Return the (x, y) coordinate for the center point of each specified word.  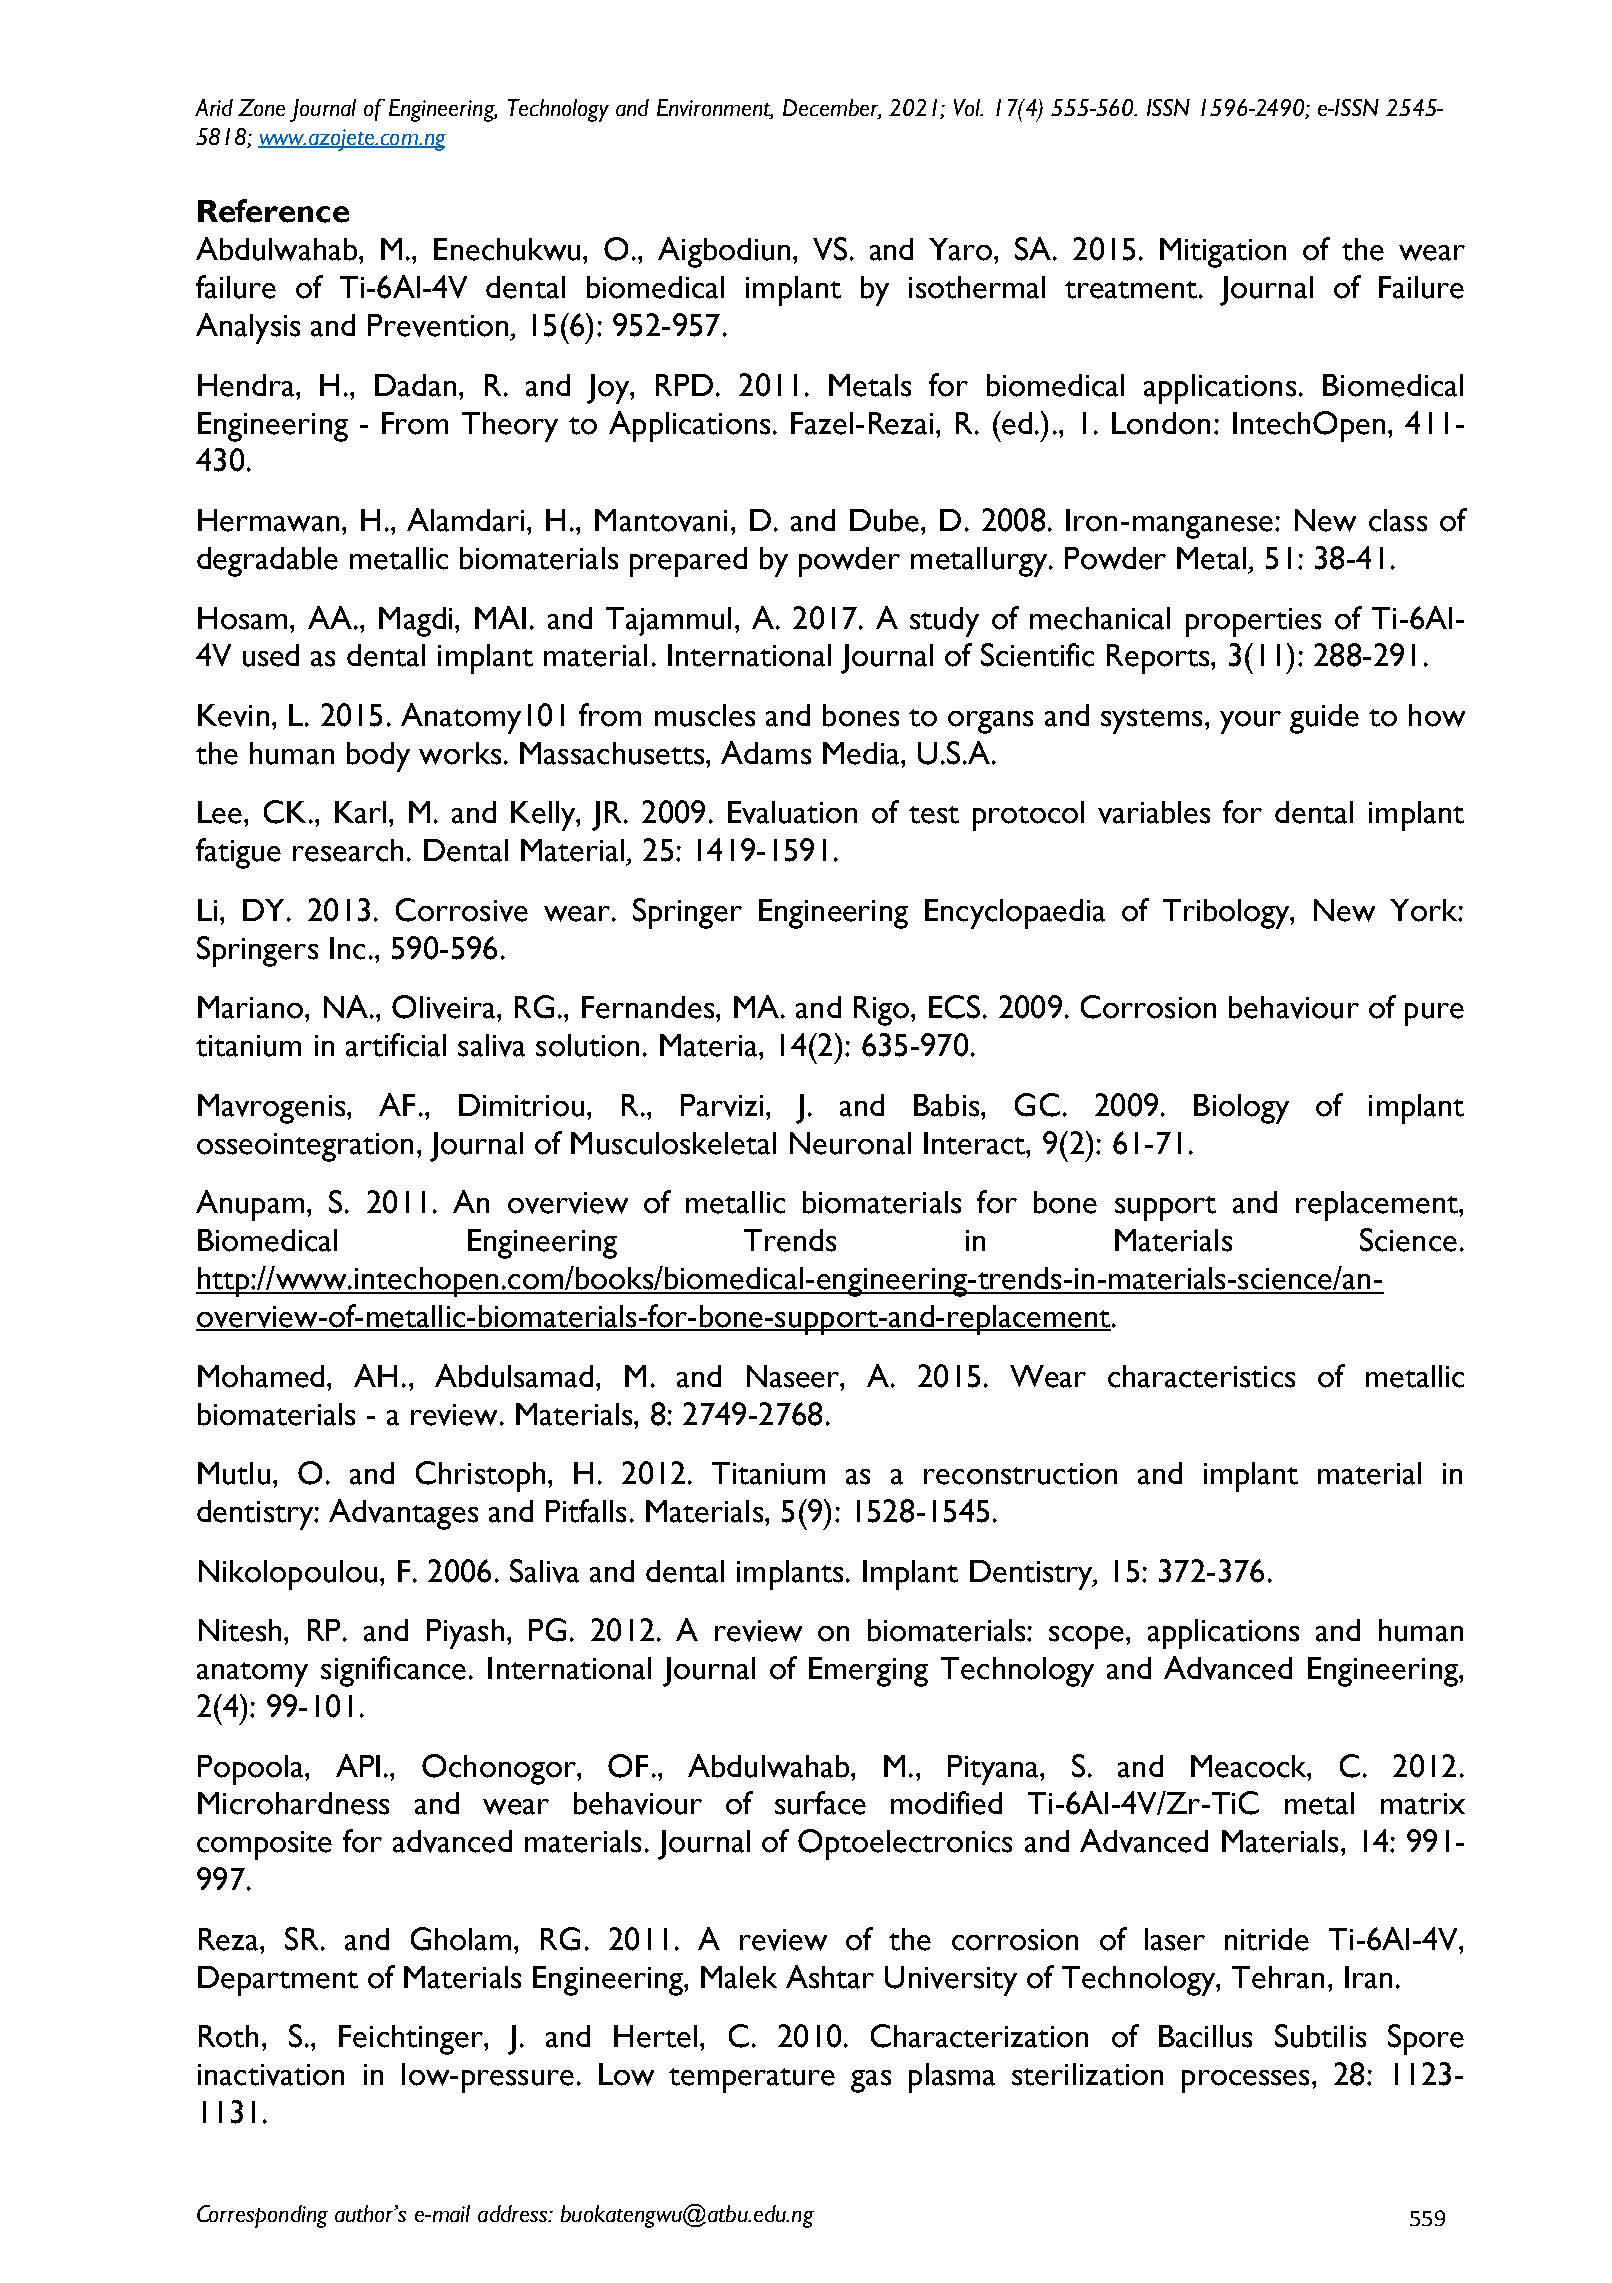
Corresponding (262, 2216)
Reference (273, 211)
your (1250, 722)
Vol (968, 107)
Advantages (403, 1514)
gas (871, 2081)
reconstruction (1020, 1474)
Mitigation (1223, 253)
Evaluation (792, 812)
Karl (360, 812)
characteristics (1201, 1376)
